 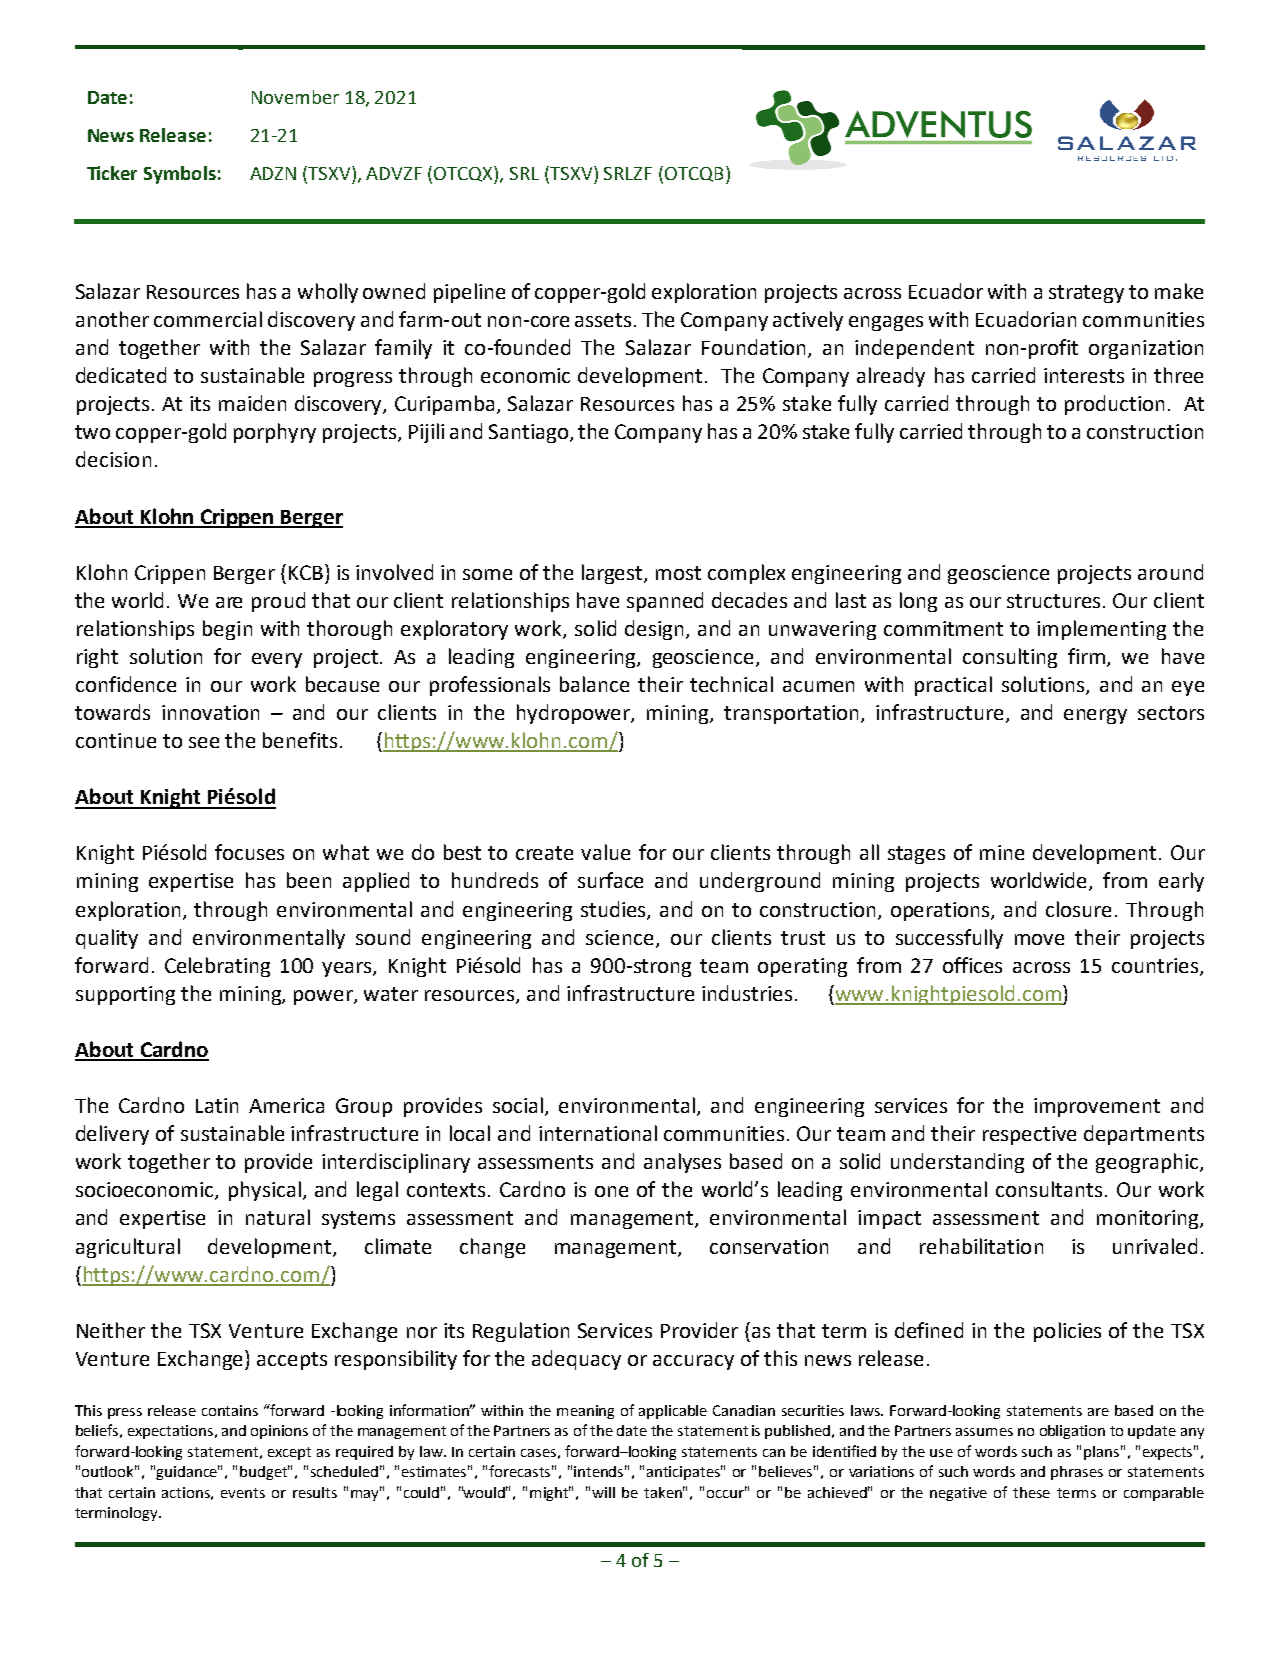 What do you see at coordinates (180, 175) in the screenshot?
I see `Symbols` at bounding box center [180, 175].
